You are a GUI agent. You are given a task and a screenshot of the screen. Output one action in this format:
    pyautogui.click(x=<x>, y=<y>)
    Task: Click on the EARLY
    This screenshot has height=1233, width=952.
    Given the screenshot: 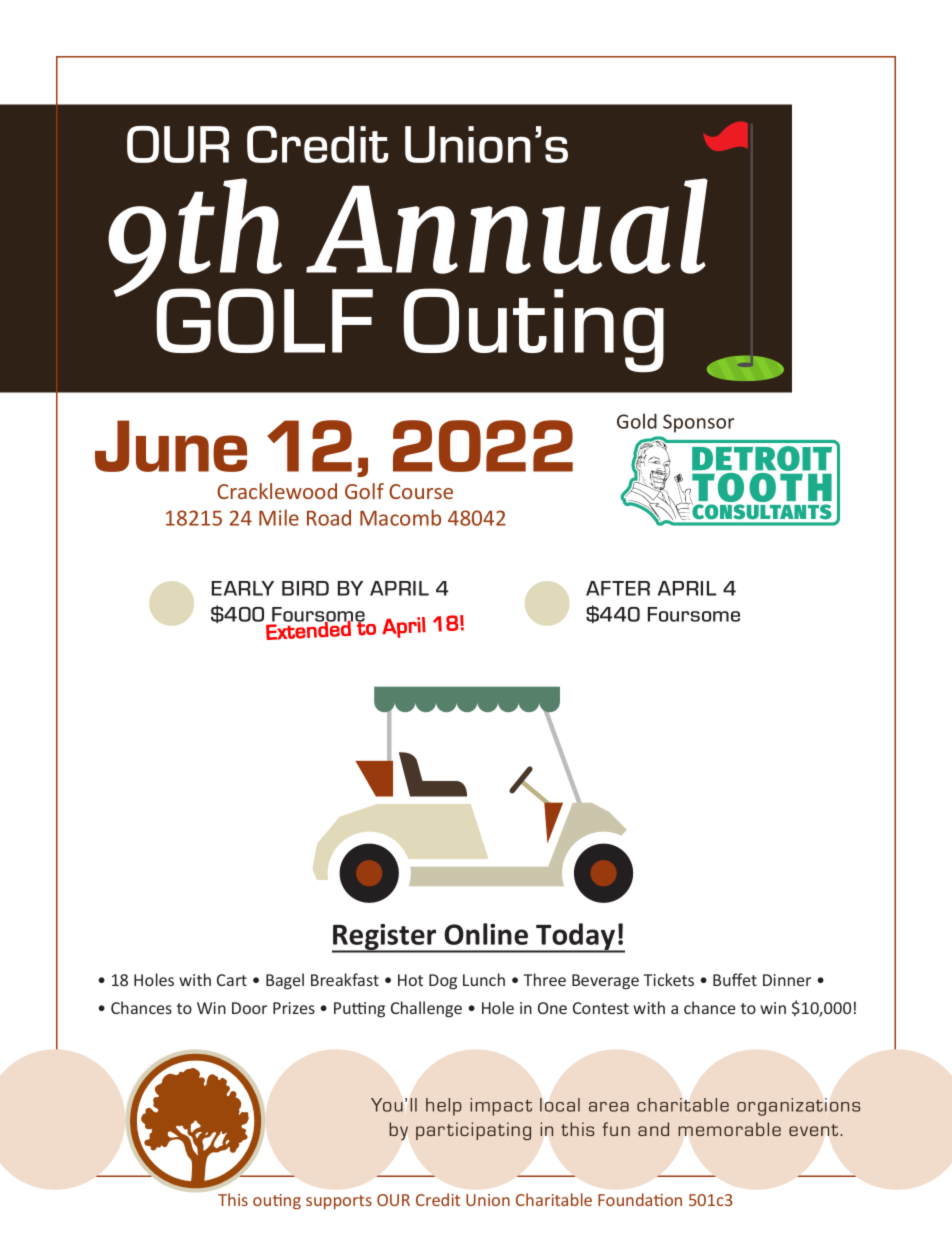 What is the action you would take?
    pyautogui.click(x=243, y=588)
